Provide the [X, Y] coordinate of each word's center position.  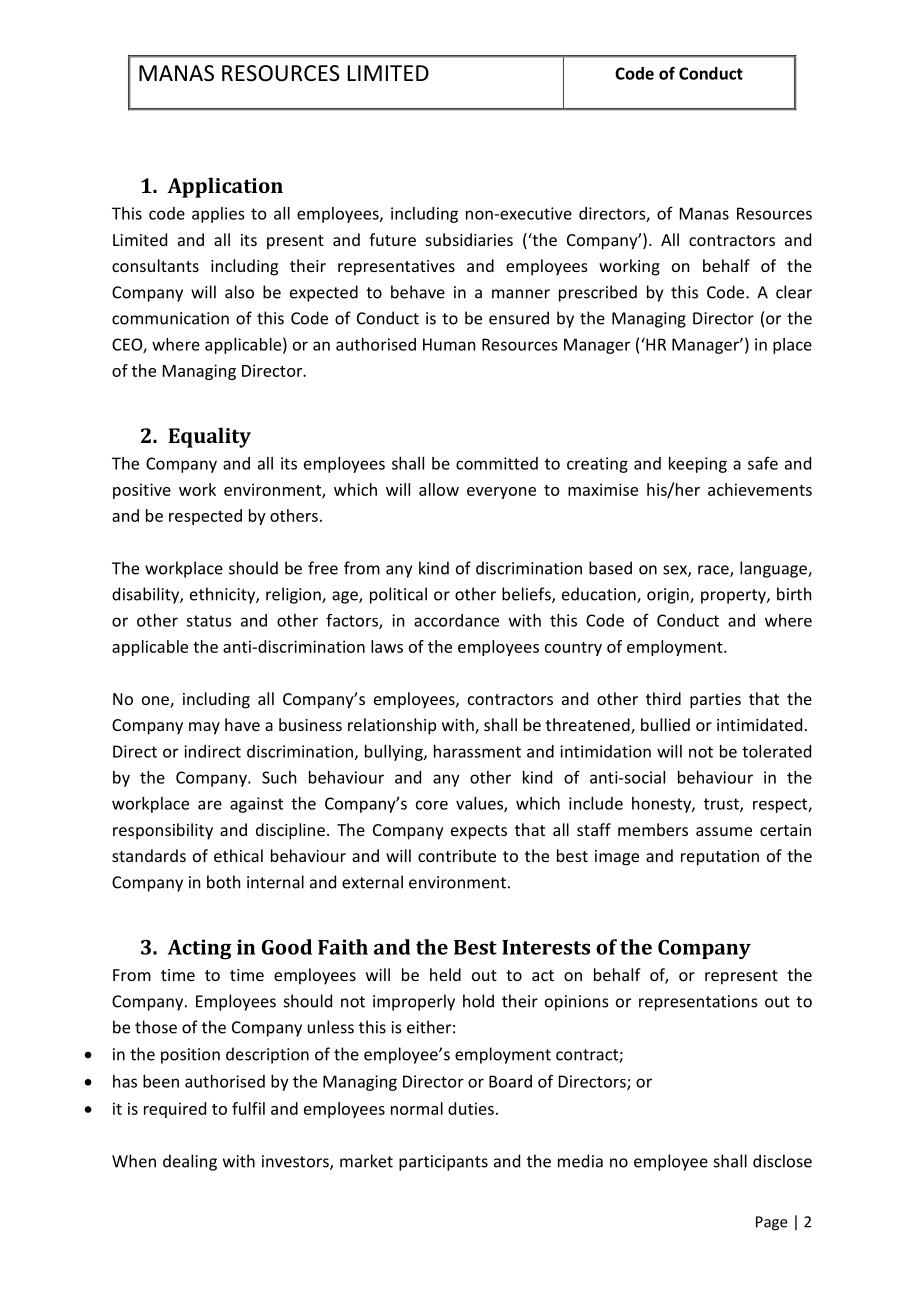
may [204, 728]
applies [218, 215]
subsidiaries [469, 239]
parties [715, 701]
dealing [190, 1162]
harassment [477, 751]
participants [443, 1163]
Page [771, 1223]
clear [794, 292]
